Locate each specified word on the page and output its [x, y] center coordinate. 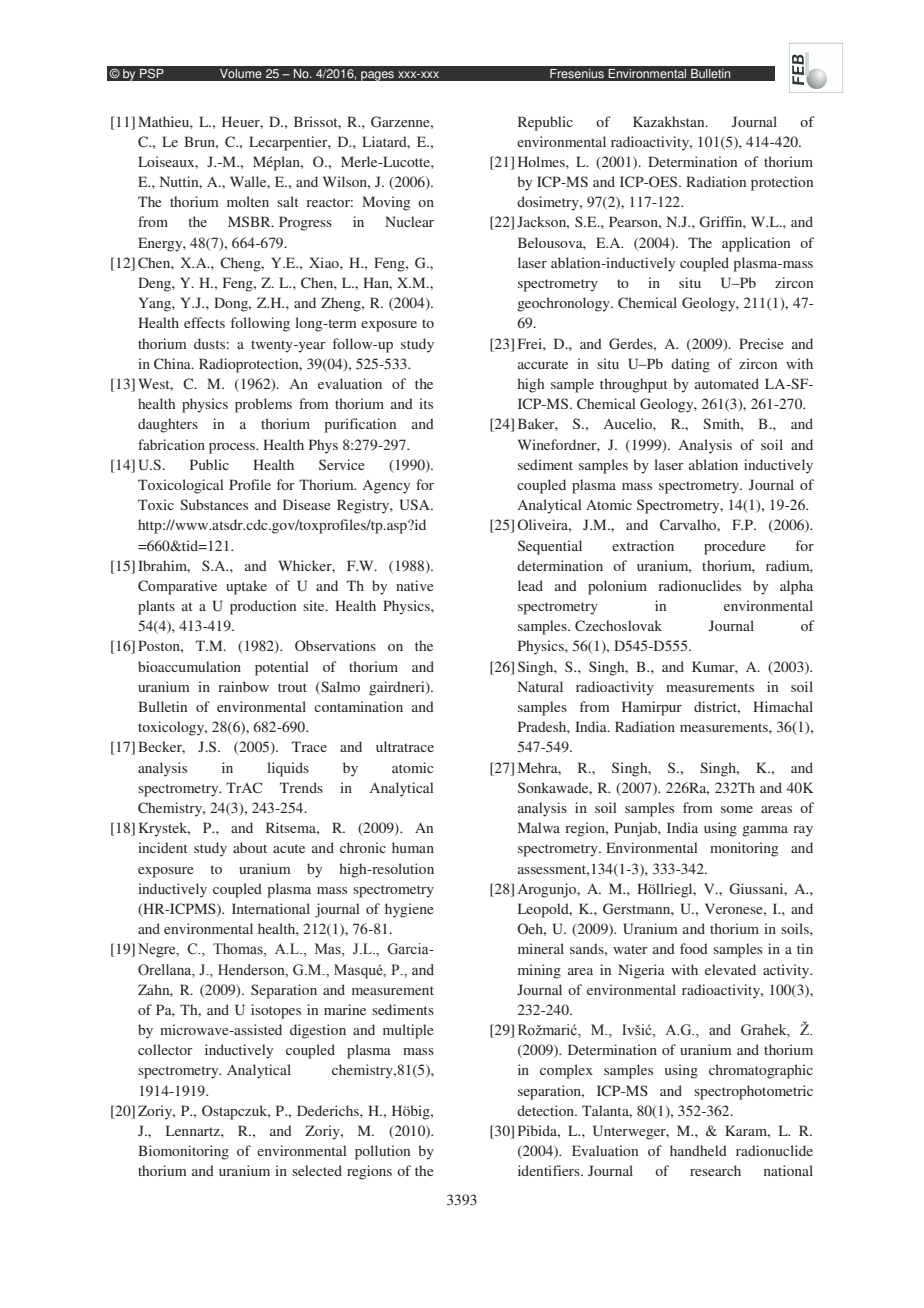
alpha [796, 587]
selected [317, 1170]
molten [248, 201]
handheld [698, 1150]
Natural [540, 686]
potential [282, 668]
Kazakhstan [670, 121]
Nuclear [409, 221]
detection [547, 1110]
